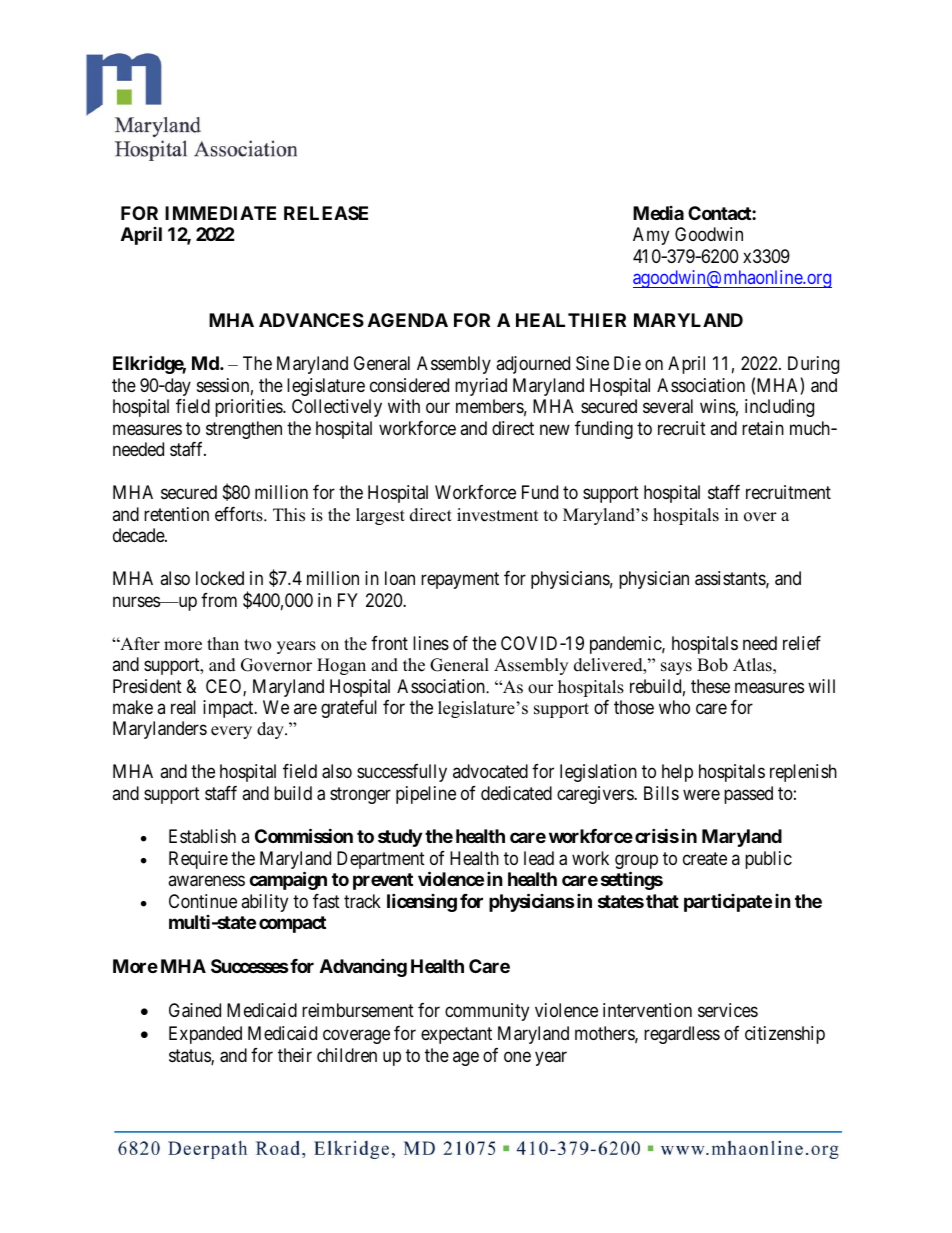 The image size is (952, 1233). What do you see at coordinates (651, 236) in the page?
I see `Amy` at bounding box center [651, 236].
